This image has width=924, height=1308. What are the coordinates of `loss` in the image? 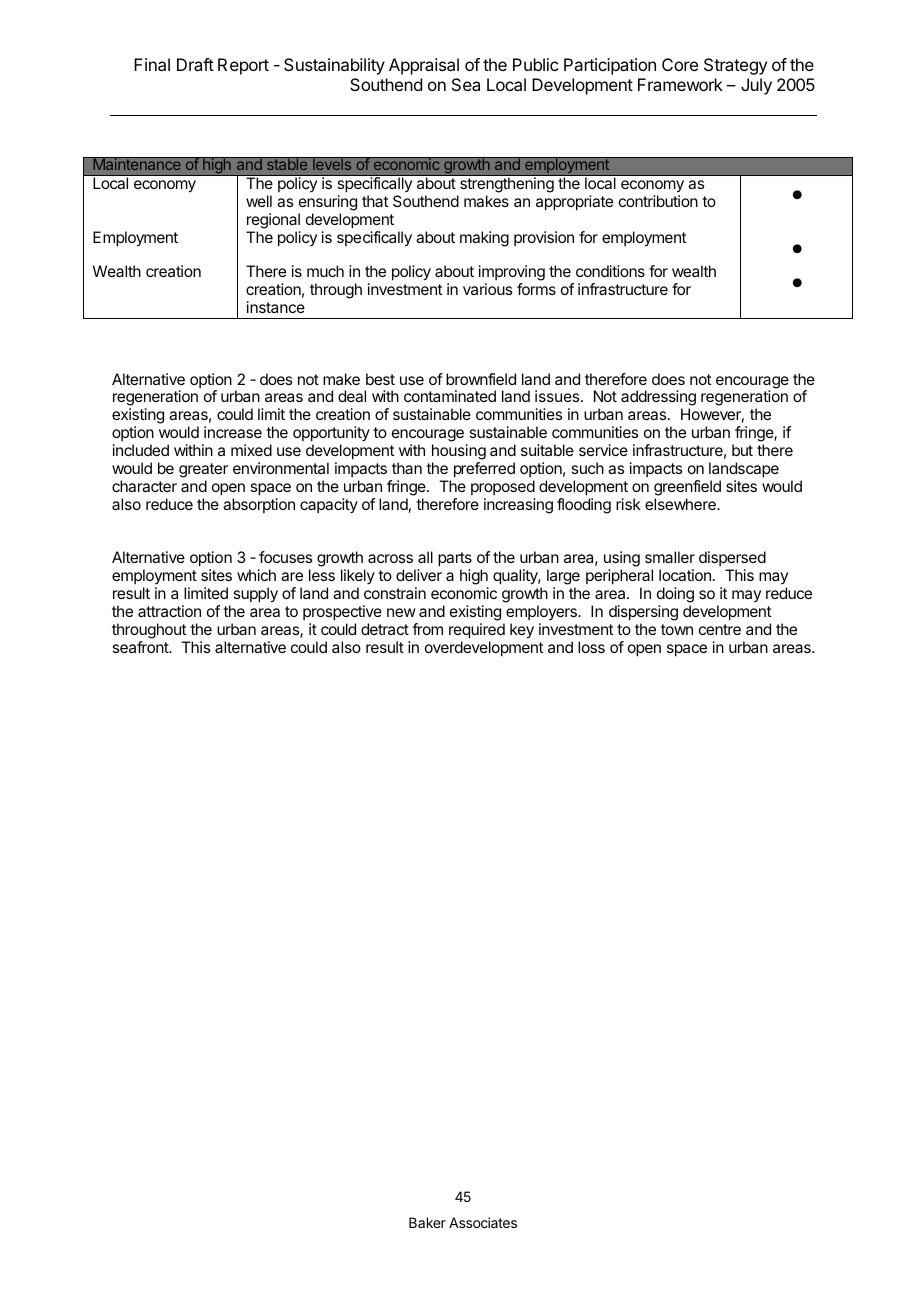 It's located at (591, 647).
